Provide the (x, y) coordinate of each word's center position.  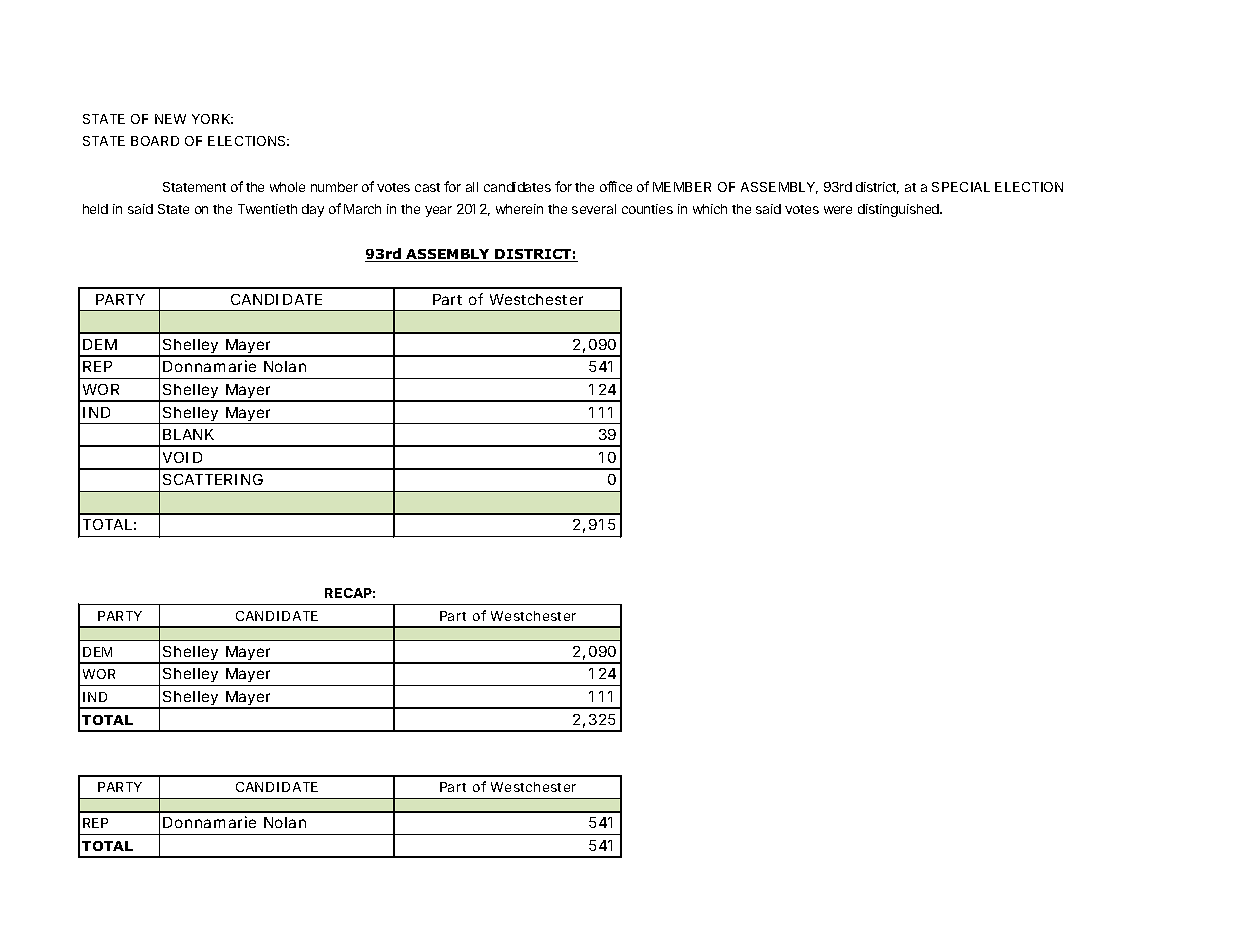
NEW (170, 119)
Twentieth (267, 209)
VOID (182, 457)
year (438, 211)
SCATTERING (213, 479)
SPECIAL (961, 187)
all (472, 187)
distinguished (899, 210)
